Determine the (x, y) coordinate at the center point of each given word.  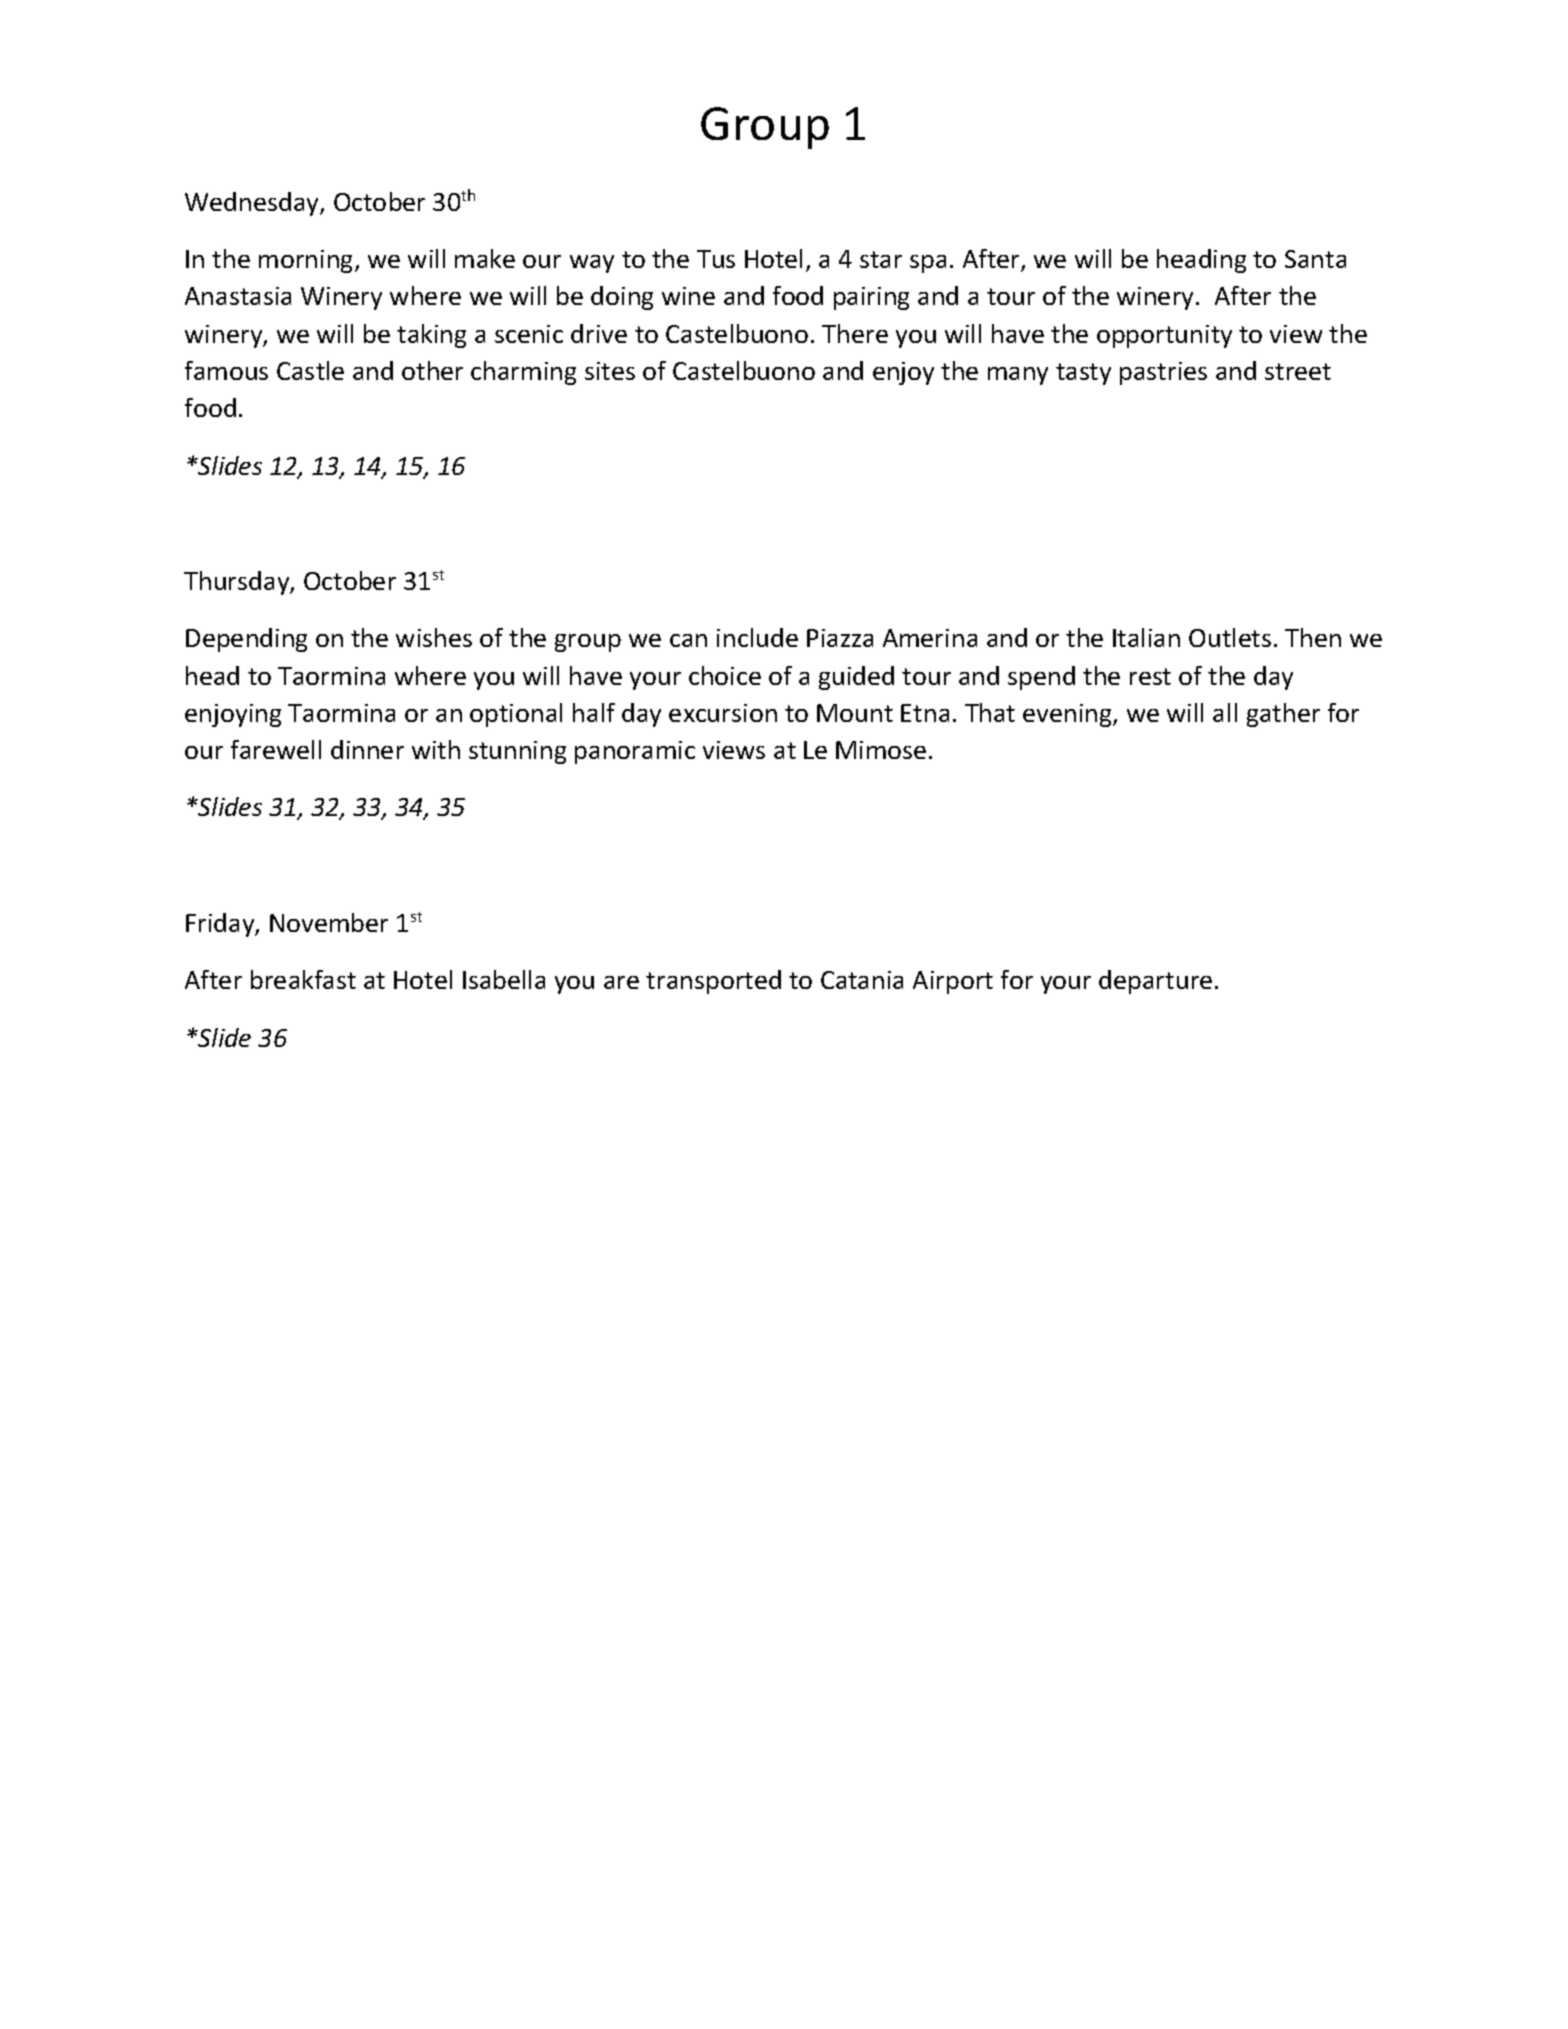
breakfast (303, 979)
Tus (716, 259)
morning (307, 261)
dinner (367, 749)
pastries (1163, 373)
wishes (434, 637)
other (432, 370)
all (1225, 712)
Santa (1315, 259)
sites (610, 371)
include (757, 637)
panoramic (635, 752)
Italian (1146, 637)
